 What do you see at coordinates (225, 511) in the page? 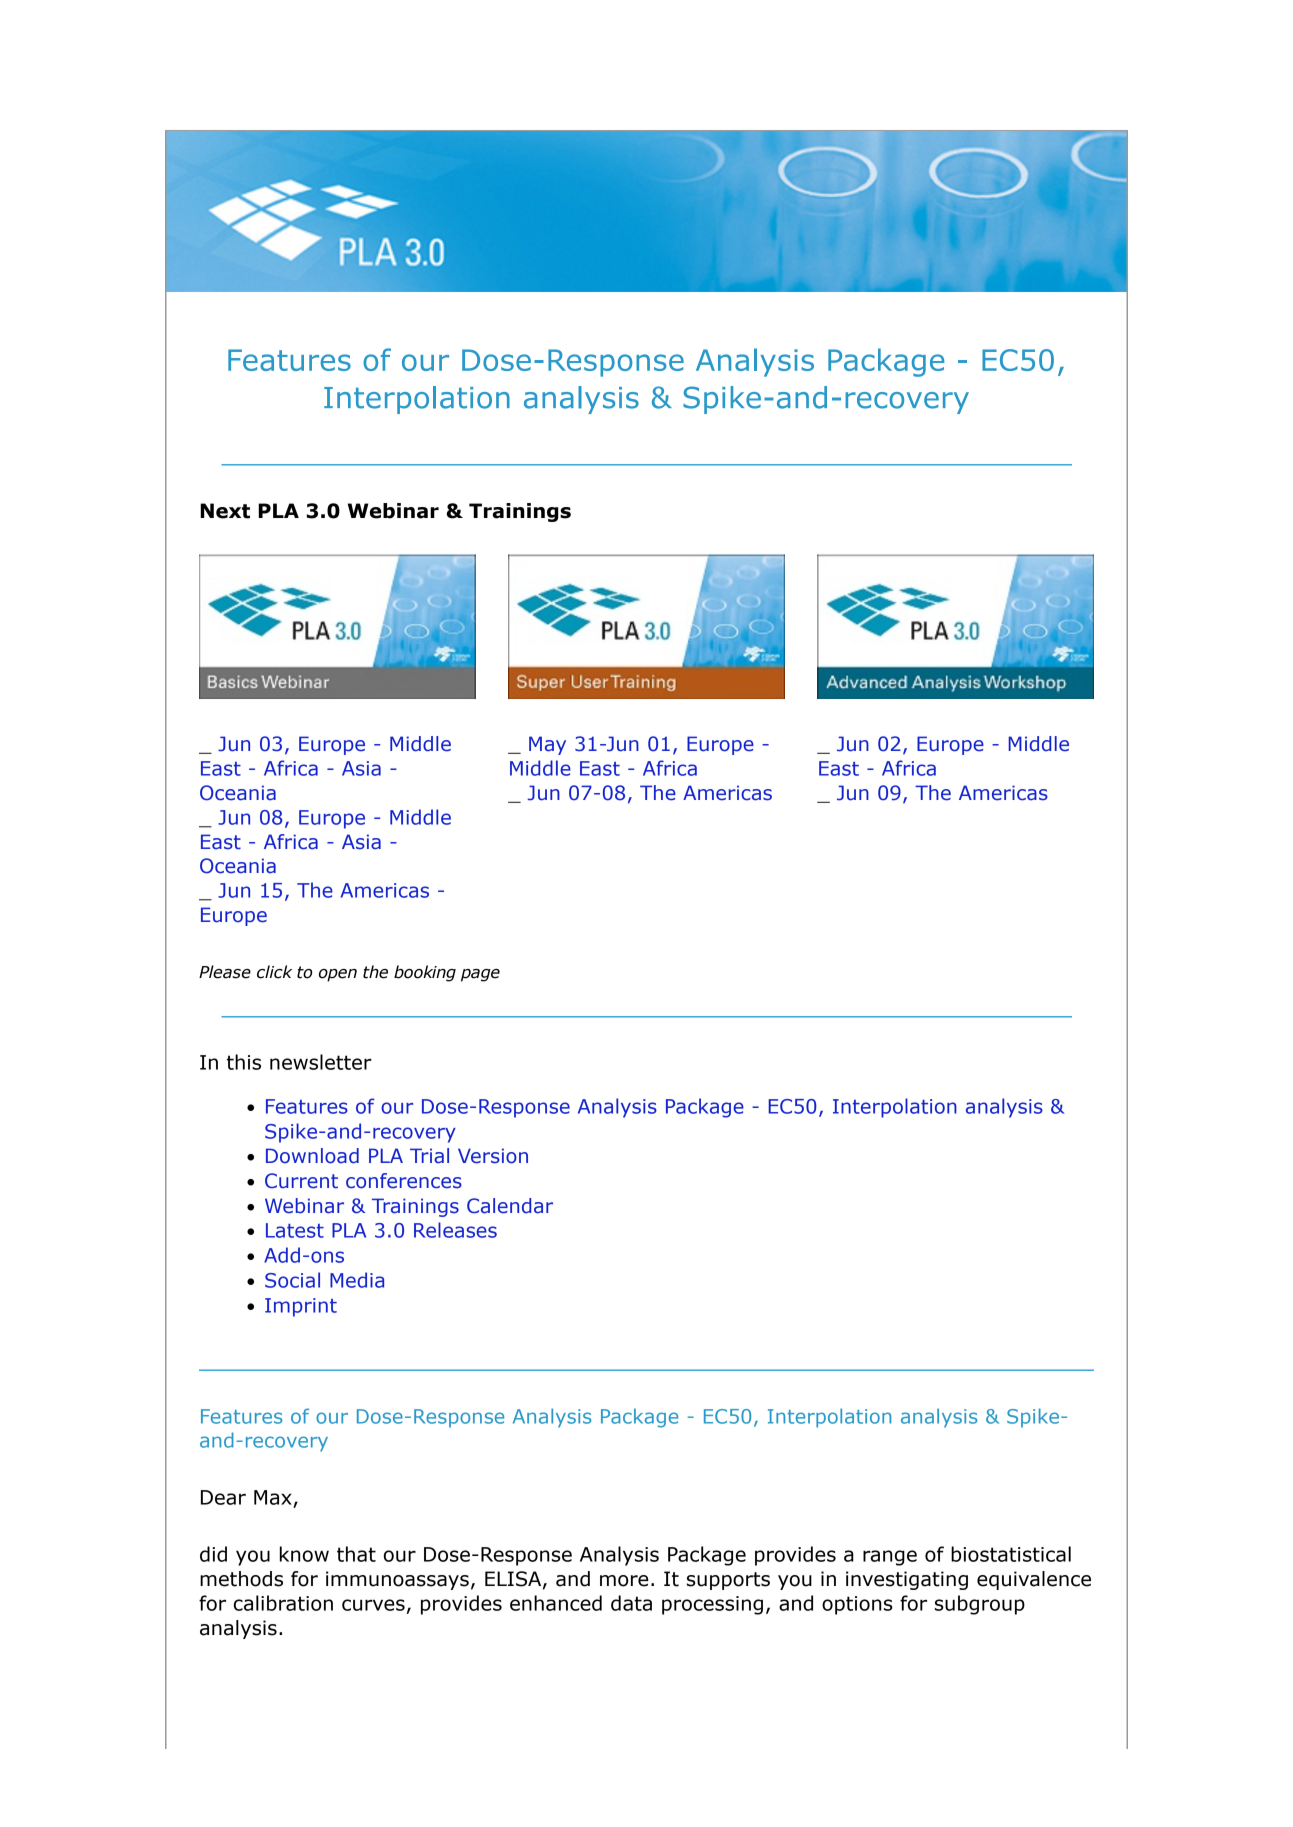
I see `Next` at bounding box center [225, 511].
